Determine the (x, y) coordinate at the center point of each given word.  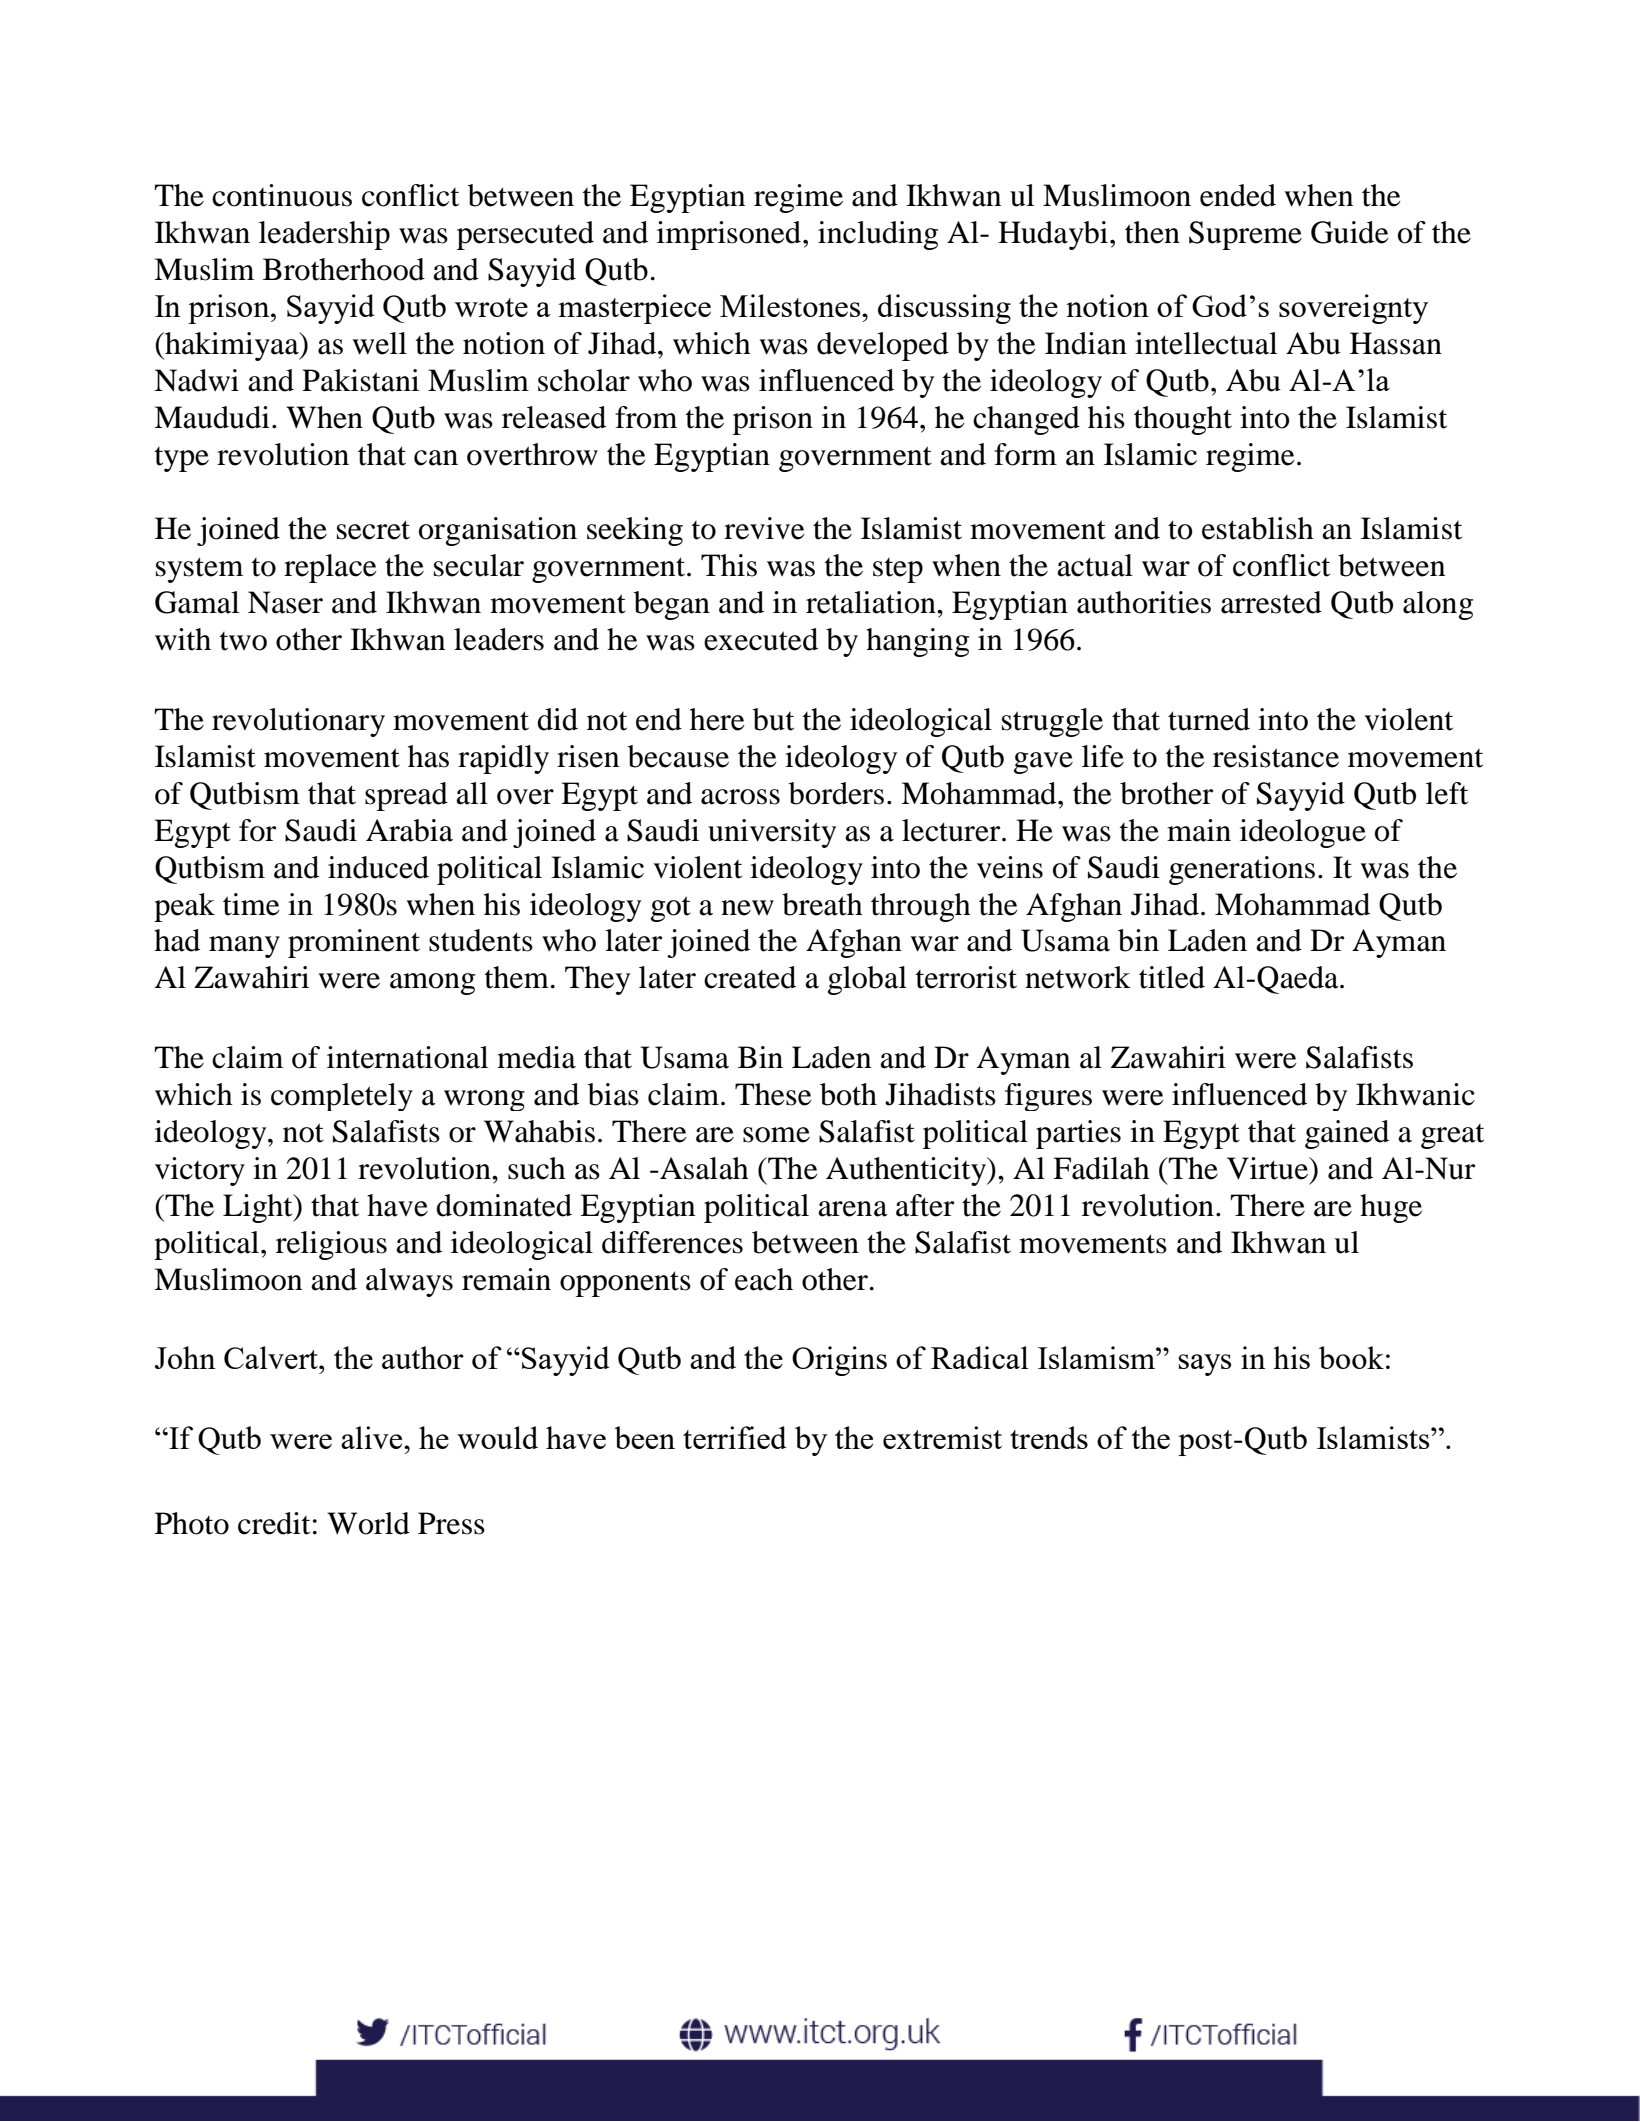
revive (764, 528)
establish (1258, 528)
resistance (1276, 756)
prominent (354, 943)
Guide (1350, 232)
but (773, 719)
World (368, 1523)
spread (406, 796)
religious (331, 1245)
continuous (282, 195)
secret (373, 530)
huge (1391, 1208)
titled (1172, 977)
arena (853, 1209)
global (867, 980)
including (878, 235)
